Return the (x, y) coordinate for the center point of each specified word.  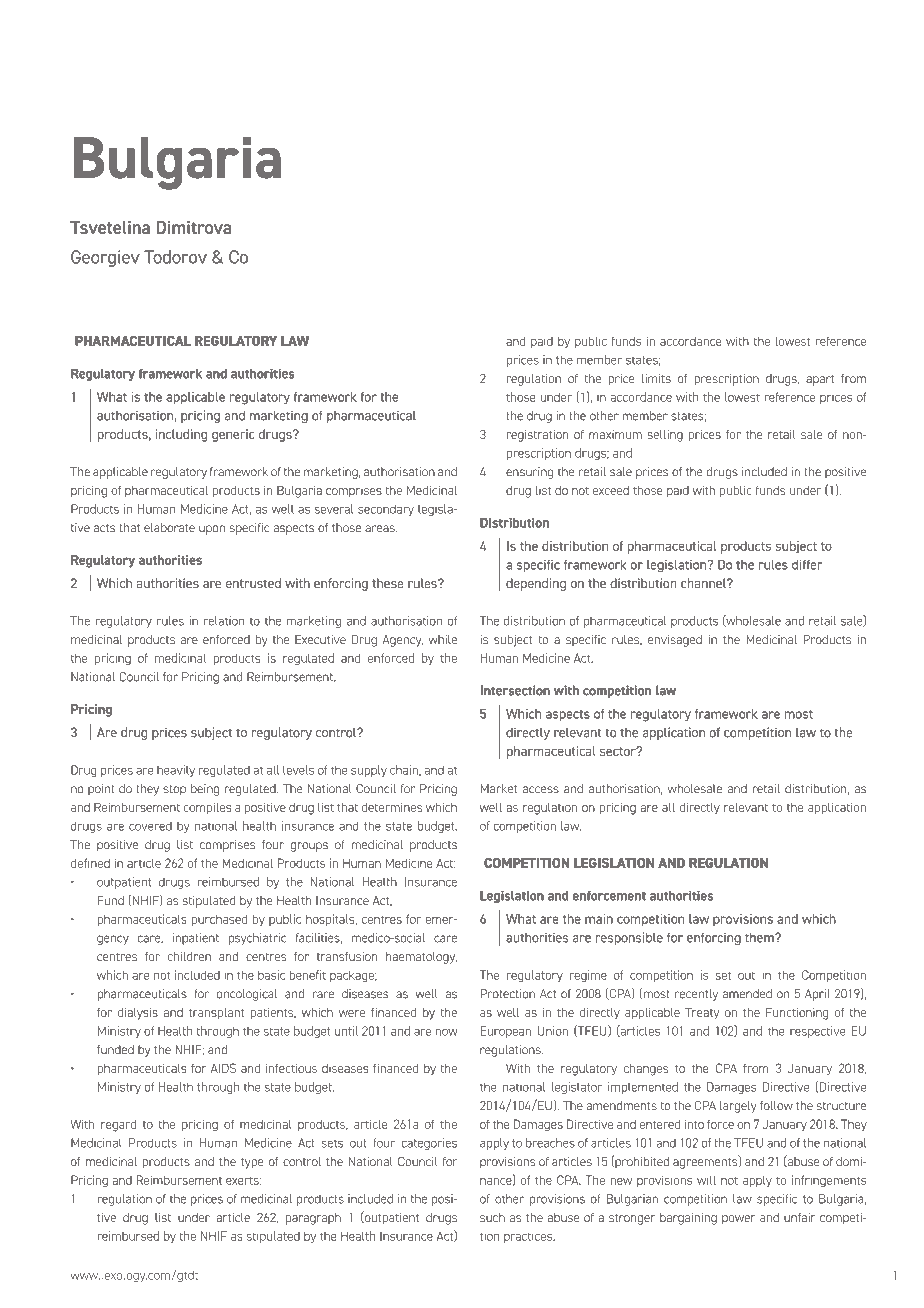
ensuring (530, 473)
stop (174, 790)
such (492, 1217)
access (541, 790)
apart (820, 380)
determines (392, 807)
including (181, 435)
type (252, 1163)
